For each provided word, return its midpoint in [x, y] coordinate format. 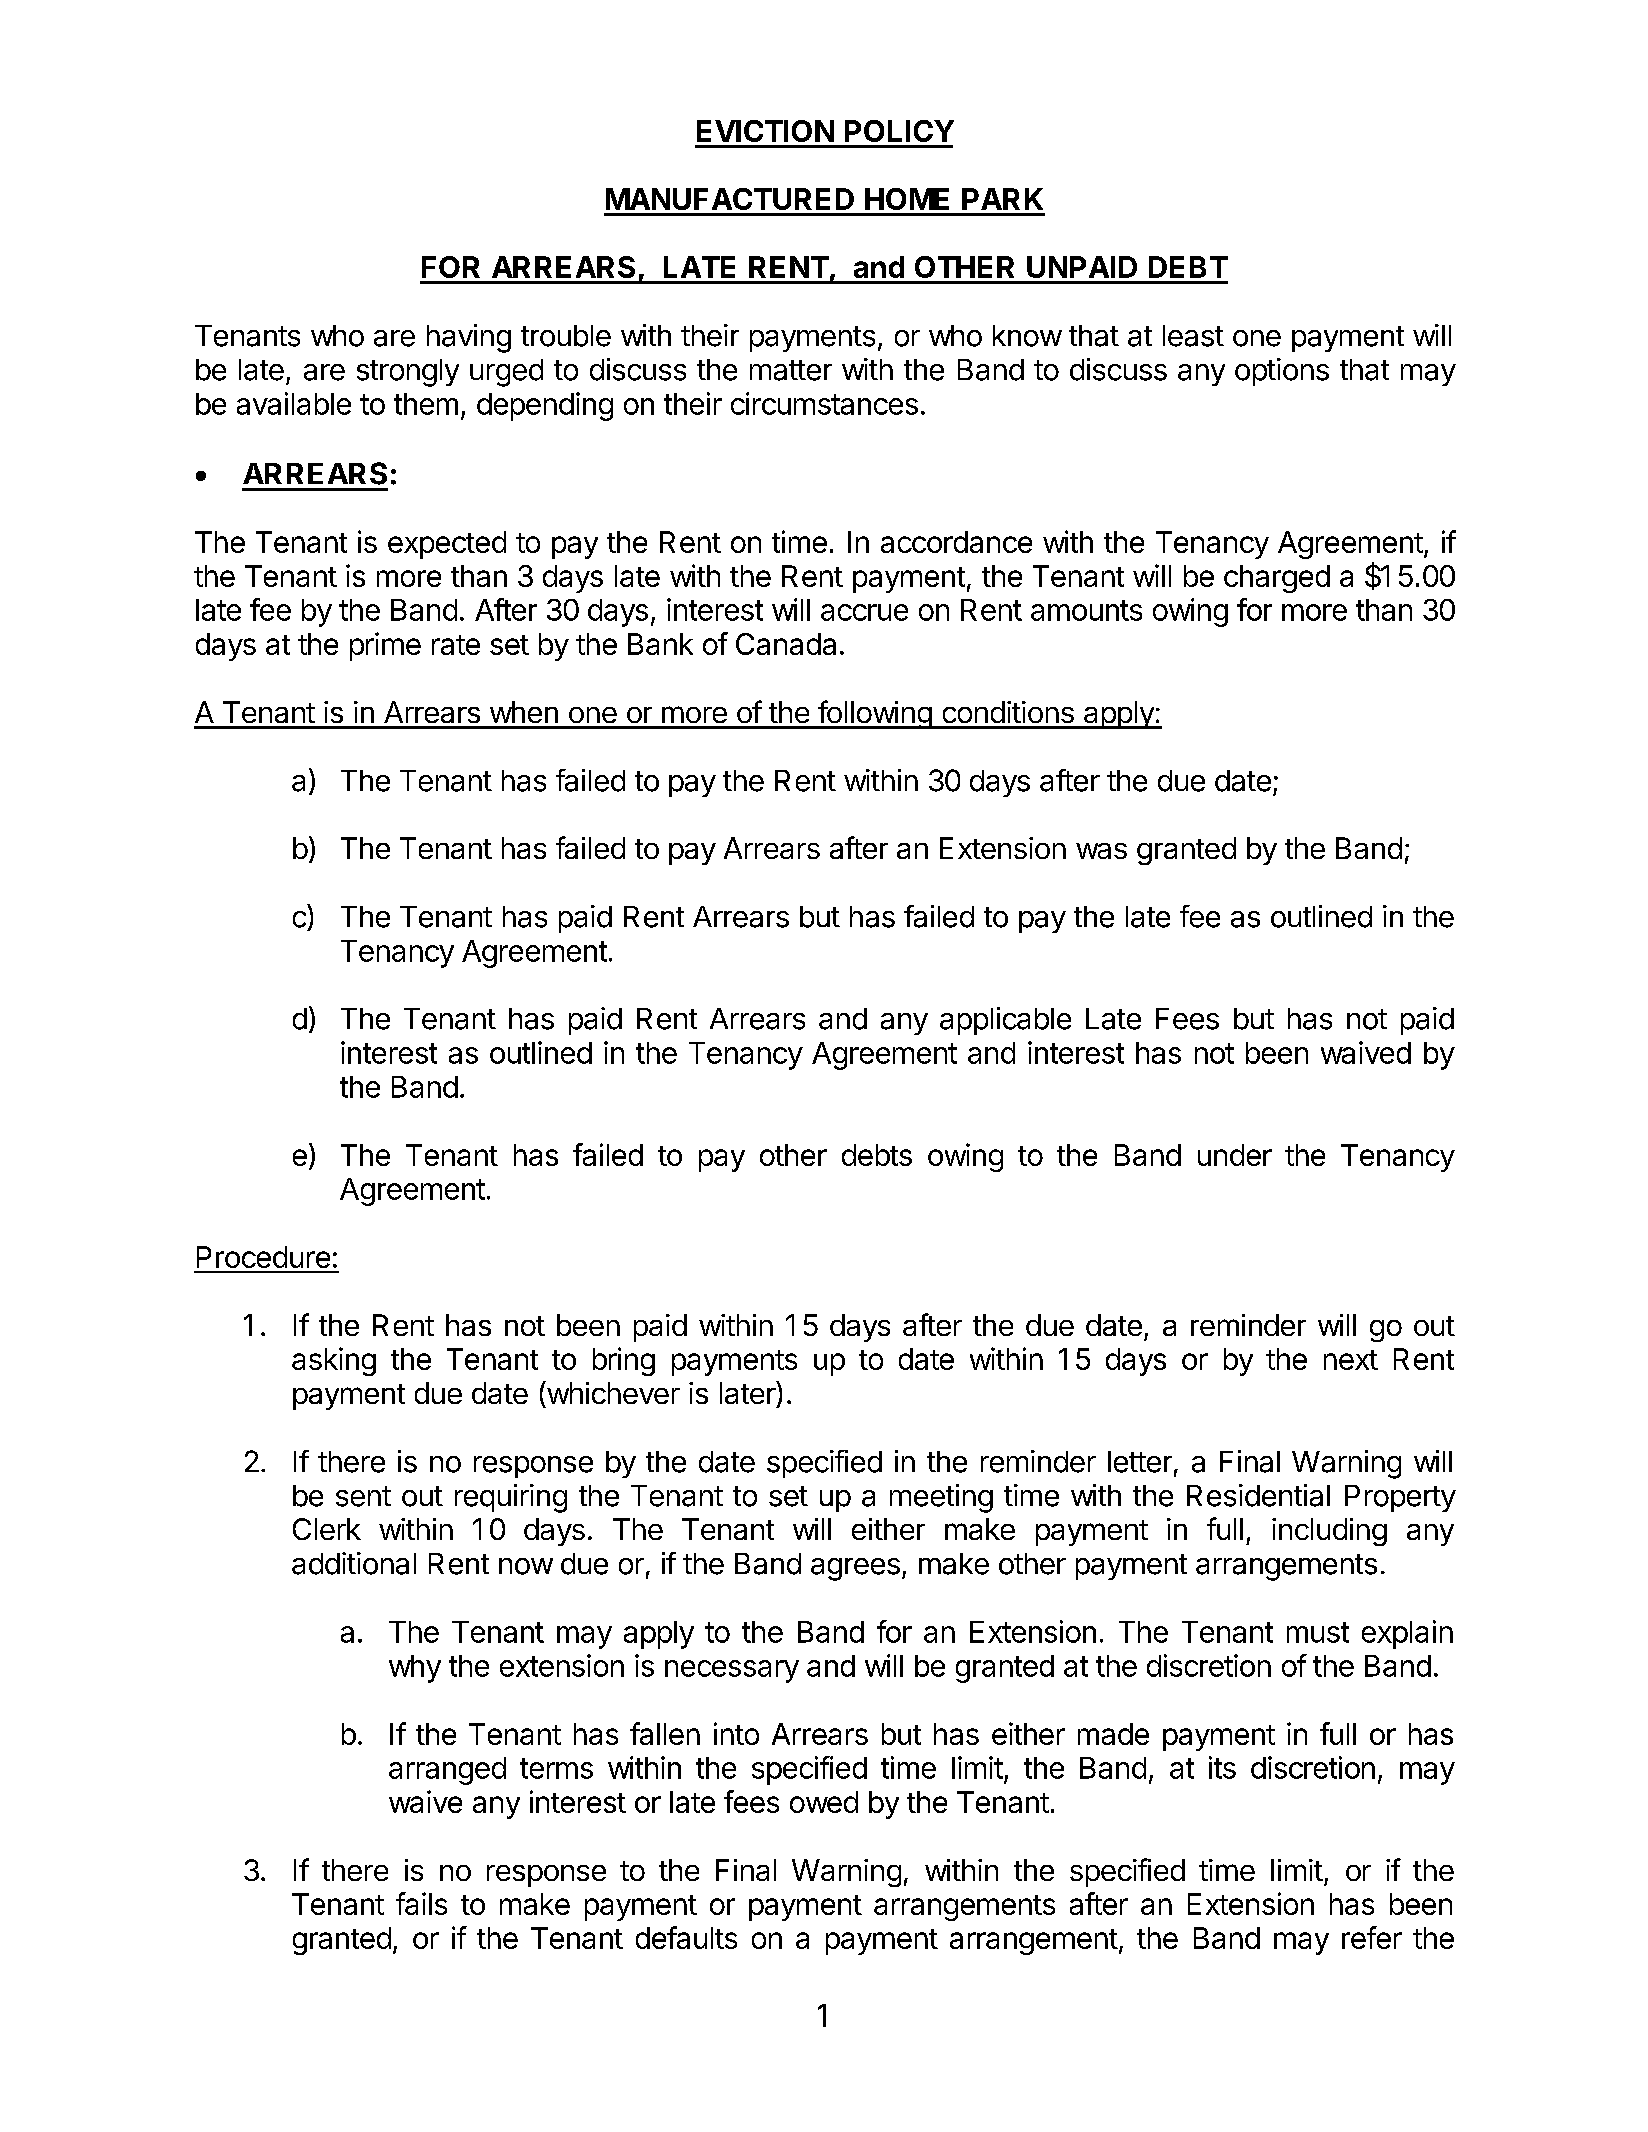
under [1235, 1155]
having [469, 338]
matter [791, 370]
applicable [1005, 1021]
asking [334, 1361]
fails [421, 1903]
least [1193, 336]
